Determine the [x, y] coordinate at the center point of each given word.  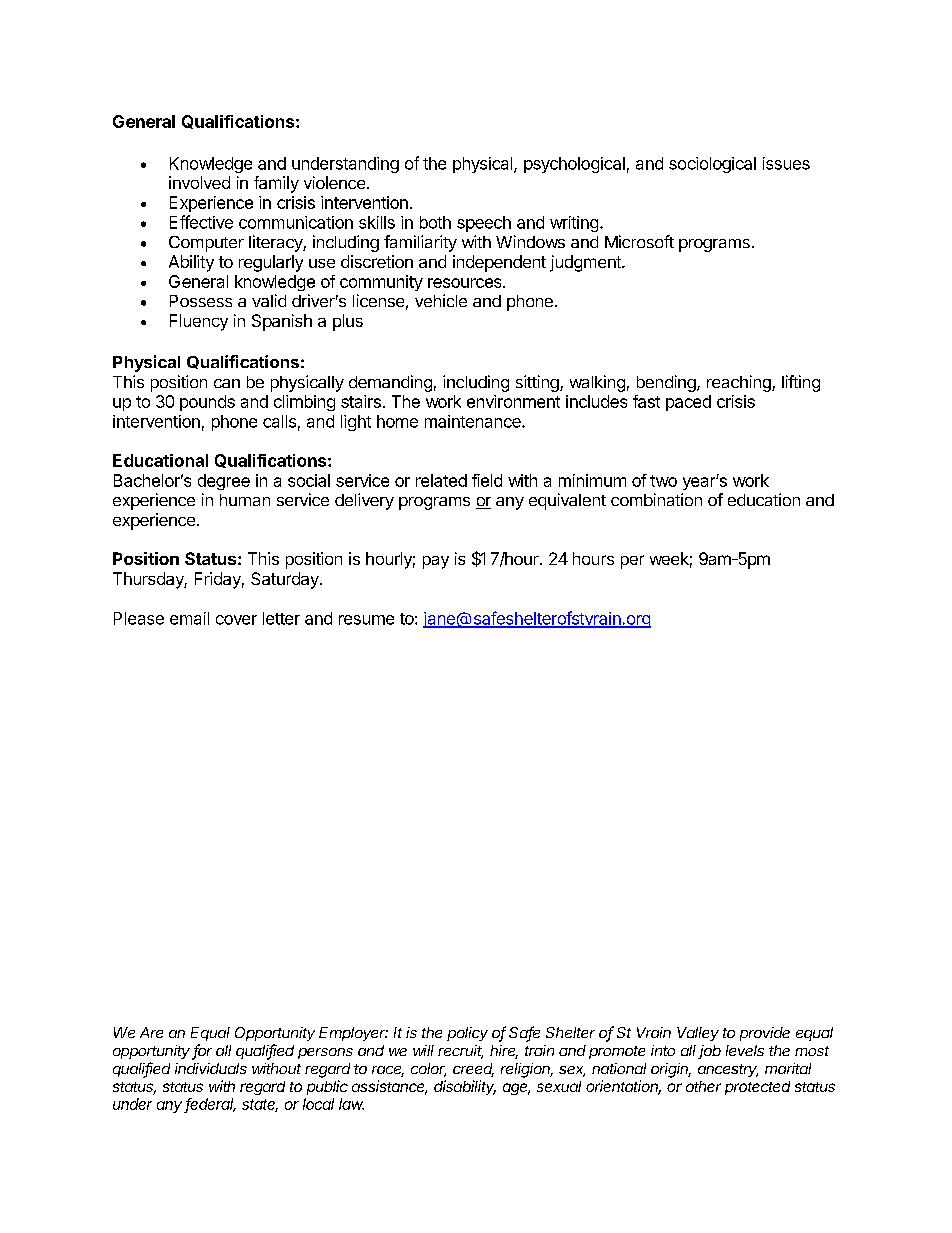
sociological [712, 165]
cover [236, 620]
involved [199, 182]
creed [473, 1070]
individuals [211, 1068]
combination [656, 499]
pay [436, 562]
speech [484, 224]
